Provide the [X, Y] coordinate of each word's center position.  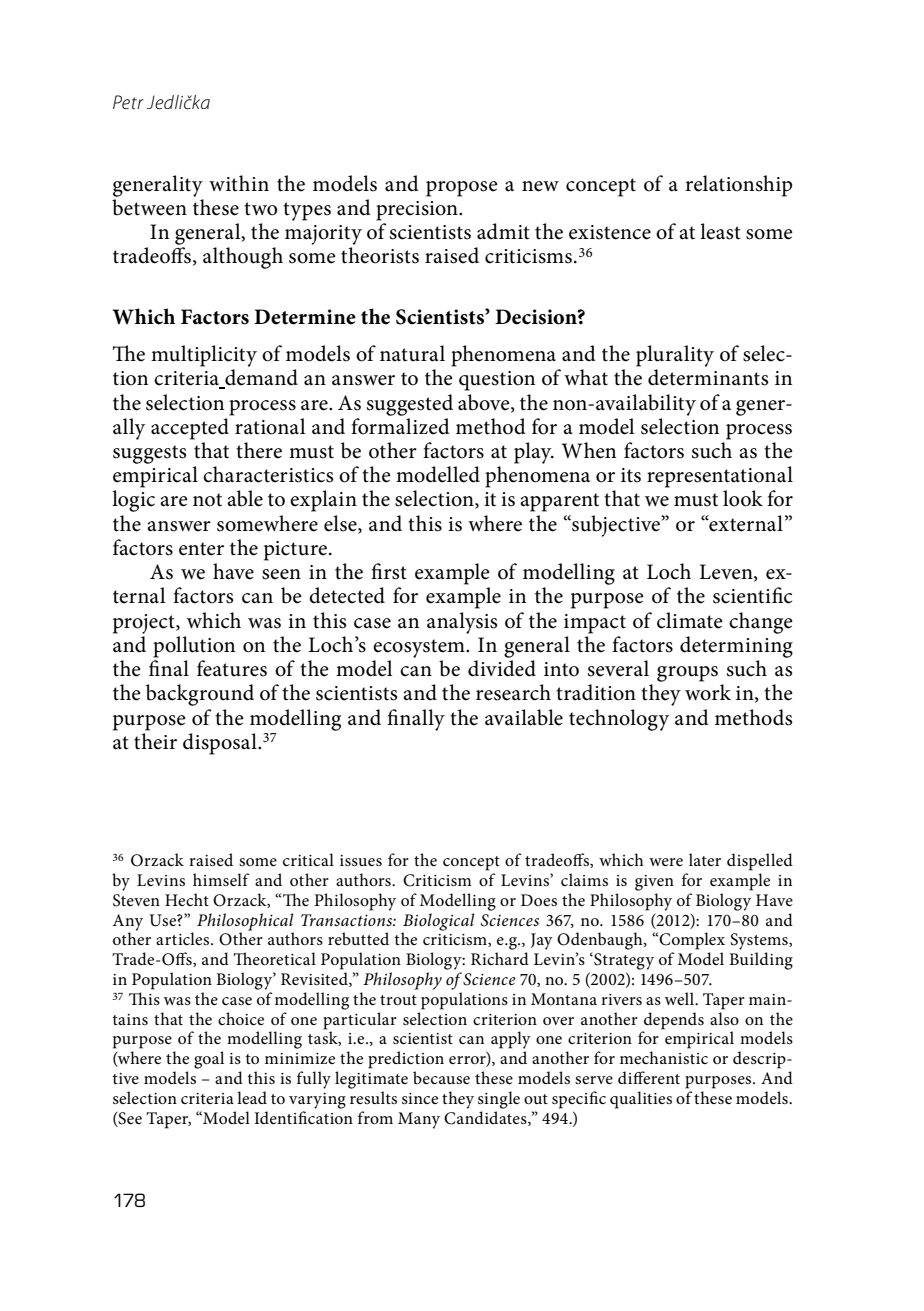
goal [209, 1060]
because [441, 1077]
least [720, 231]
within [239, 183]
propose [462, 189]
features [232, 668]
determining [736, 647]
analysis [462, 623]
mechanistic [664, 1057]
